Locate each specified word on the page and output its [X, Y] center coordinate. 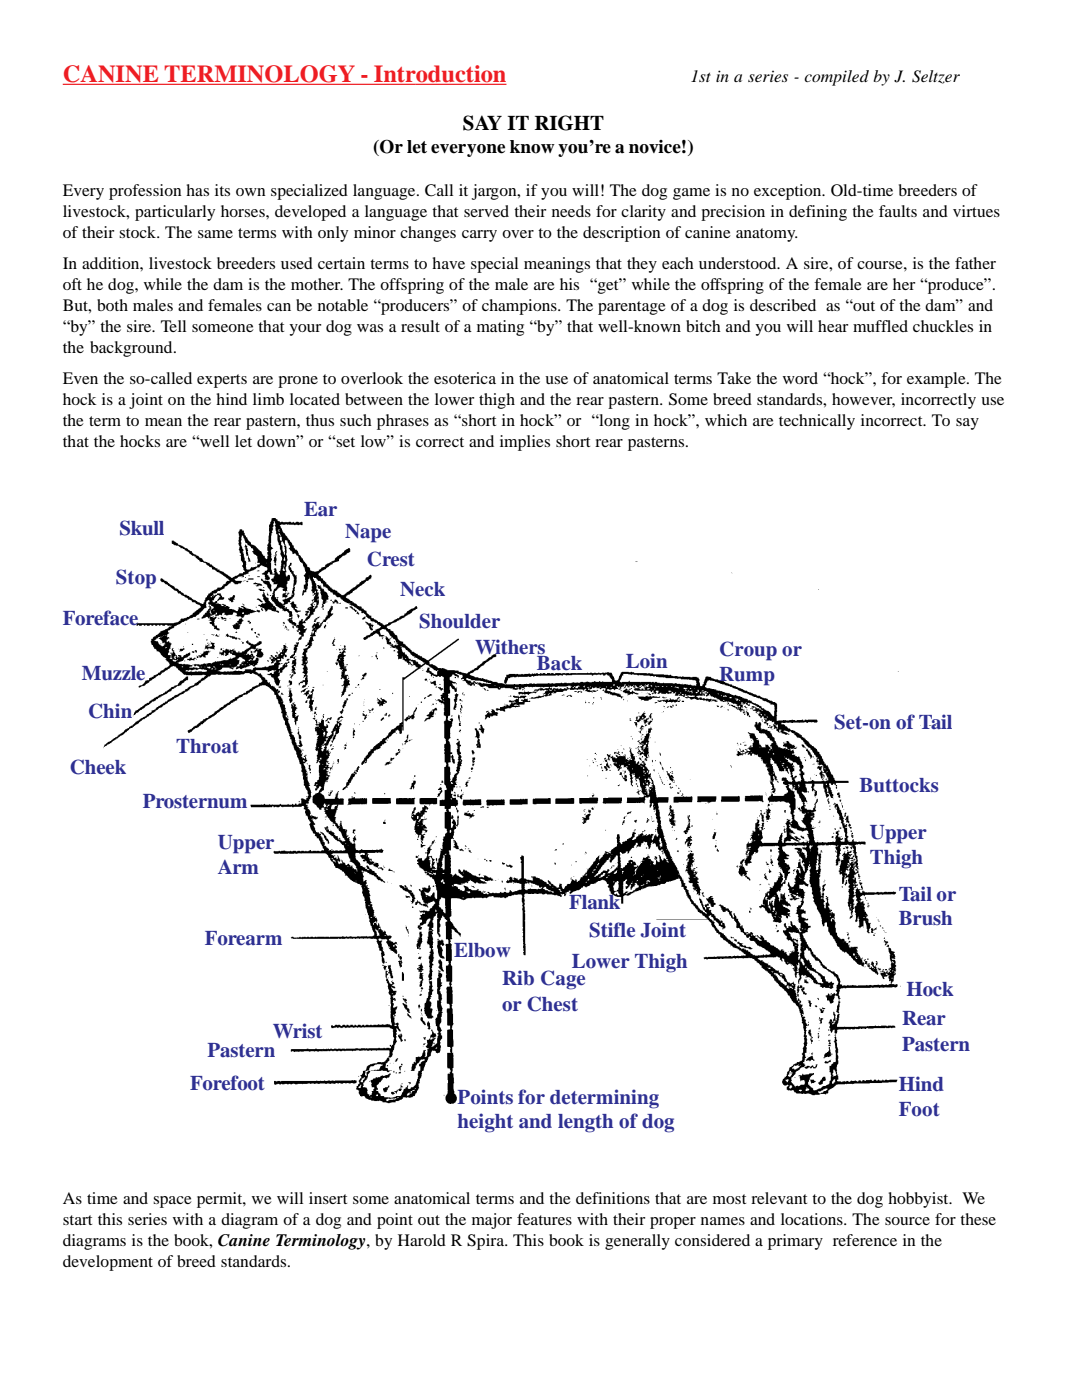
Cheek [98, 767]
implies [525, 443]
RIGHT [569, 123]
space [172, 1202]
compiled [836, 78]
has [197, 190]
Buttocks [898, 785]
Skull [142, 528]
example [937, 380]
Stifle [612, 930]
